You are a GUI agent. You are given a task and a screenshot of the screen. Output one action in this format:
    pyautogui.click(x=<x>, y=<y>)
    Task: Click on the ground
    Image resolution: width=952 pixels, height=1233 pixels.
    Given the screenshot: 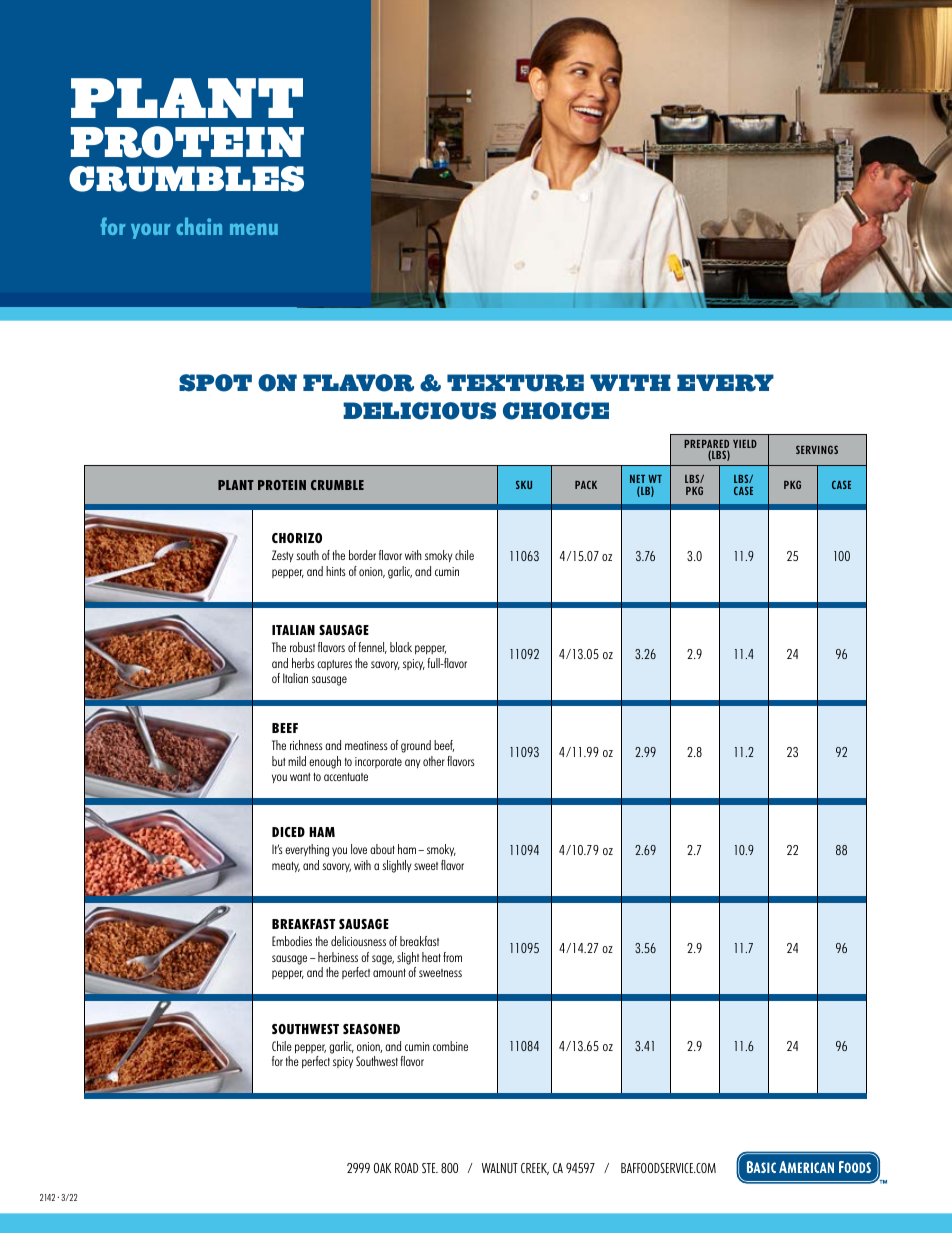 What is the action you would take?
    pyautogui.click(x=416, y=746)
